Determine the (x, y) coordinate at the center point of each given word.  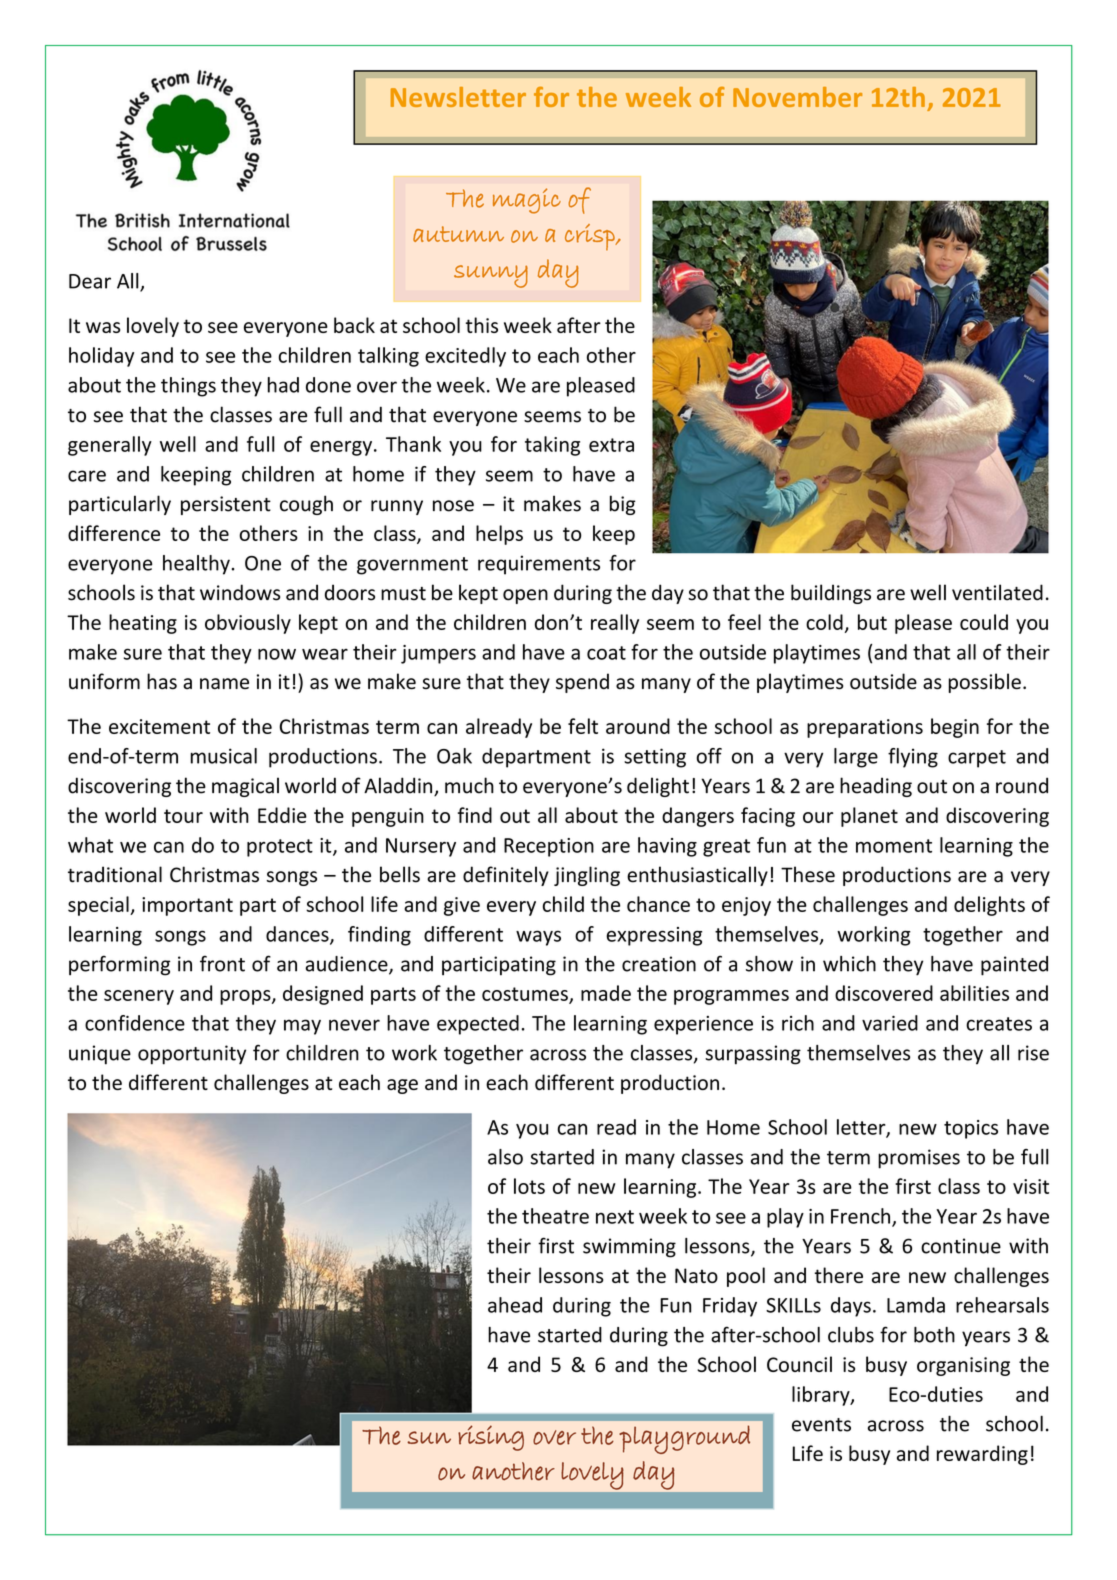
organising (963, 1366)
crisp (591, 237)
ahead (515, 1305)
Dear (90, 281)
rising (491, 1438)
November (797, 97)
